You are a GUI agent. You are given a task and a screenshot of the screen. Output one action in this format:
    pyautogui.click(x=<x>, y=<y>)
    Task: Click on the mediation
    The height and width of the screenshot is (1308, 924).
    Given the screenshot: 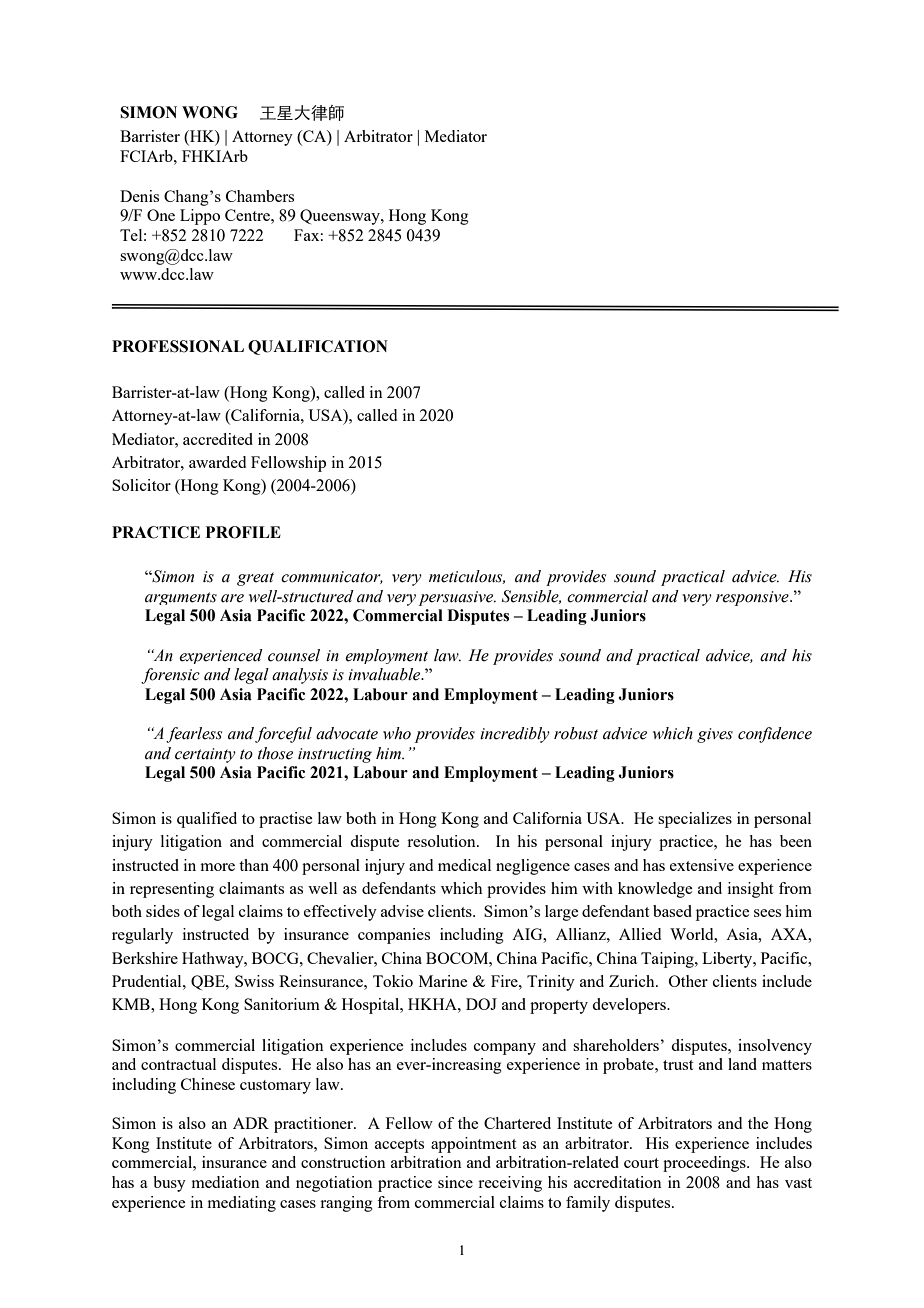 What is the action you would take?
    pyautogui.click(x=226, y=1182)
